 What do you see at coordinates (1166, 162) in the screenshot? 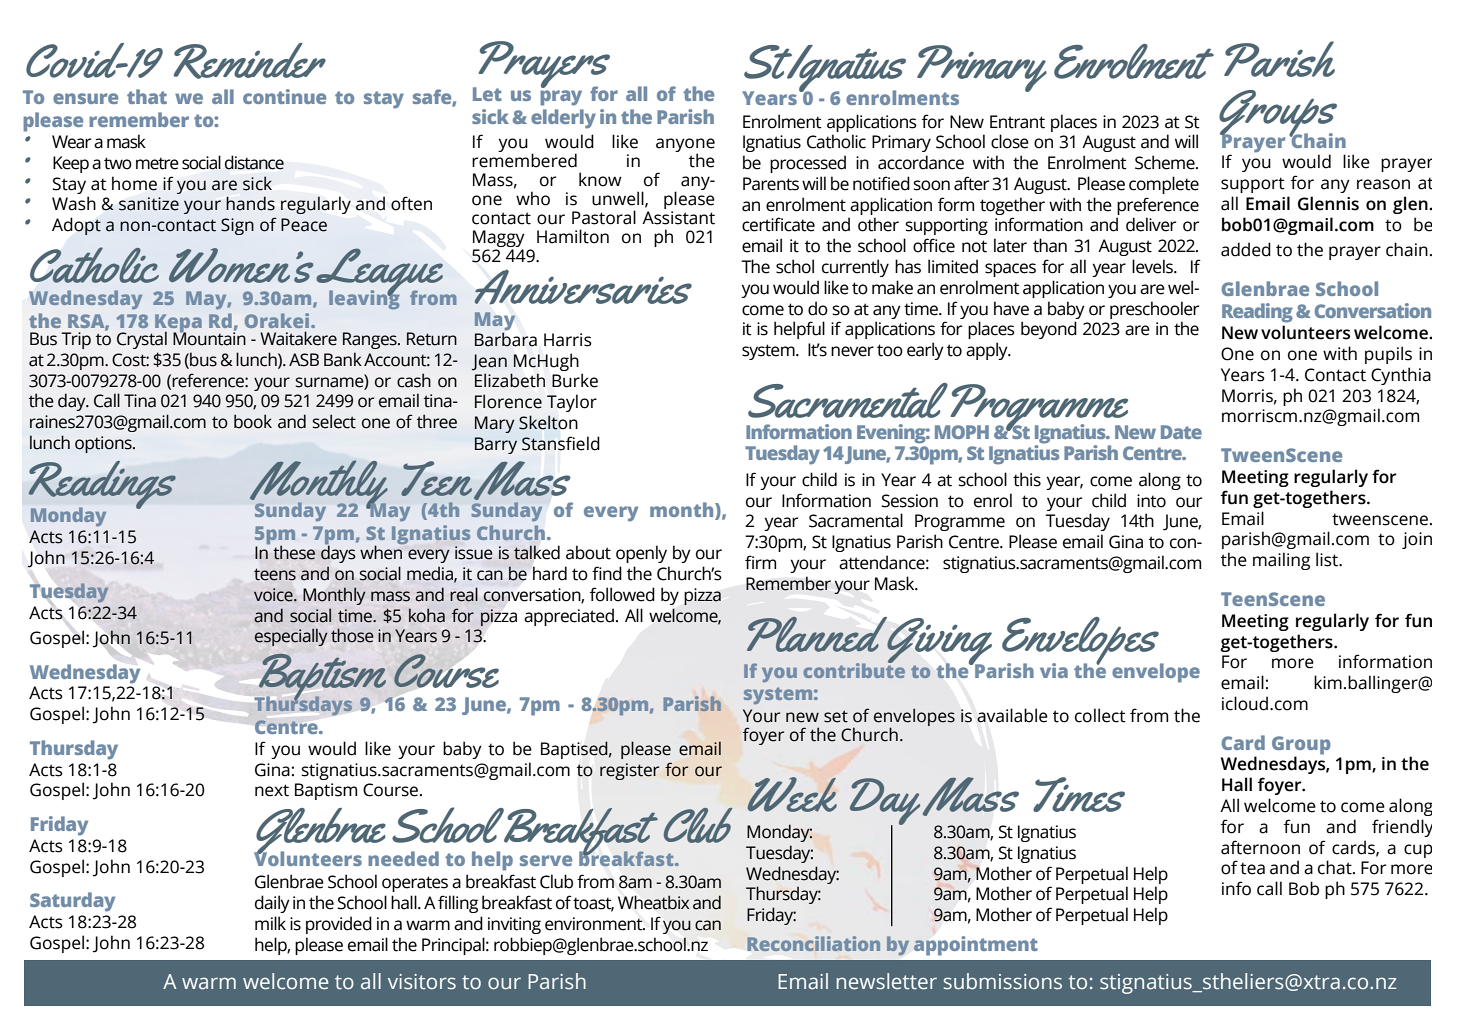
I see `Scheme` at bounding box center [1166, 162].
